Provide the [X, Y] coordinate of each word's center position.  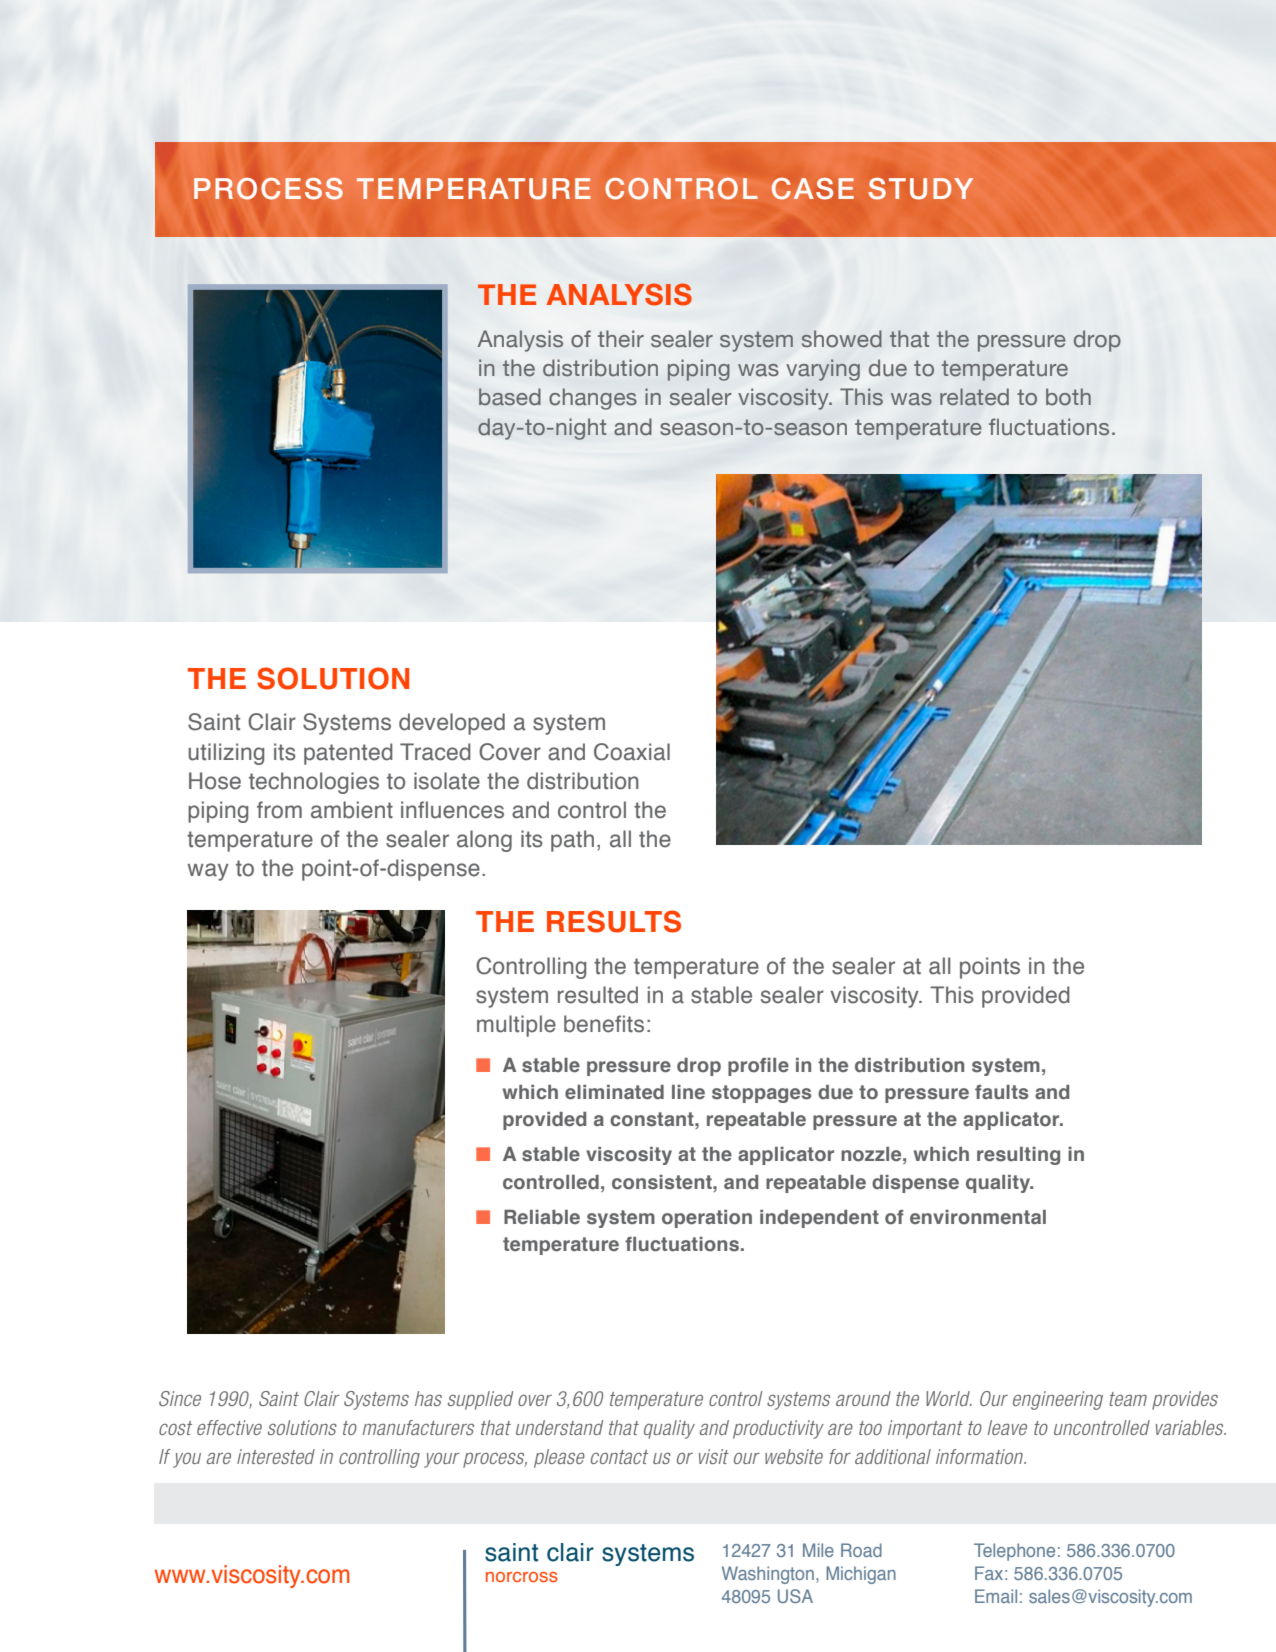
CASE [813, 189]
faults [1001, 1092]
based [510, 397]
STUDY [921, 189]
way [208, 872]
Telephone [1014, 1552]
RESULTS [614, 921]
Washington [768, 1575]
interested [276, 1456]
